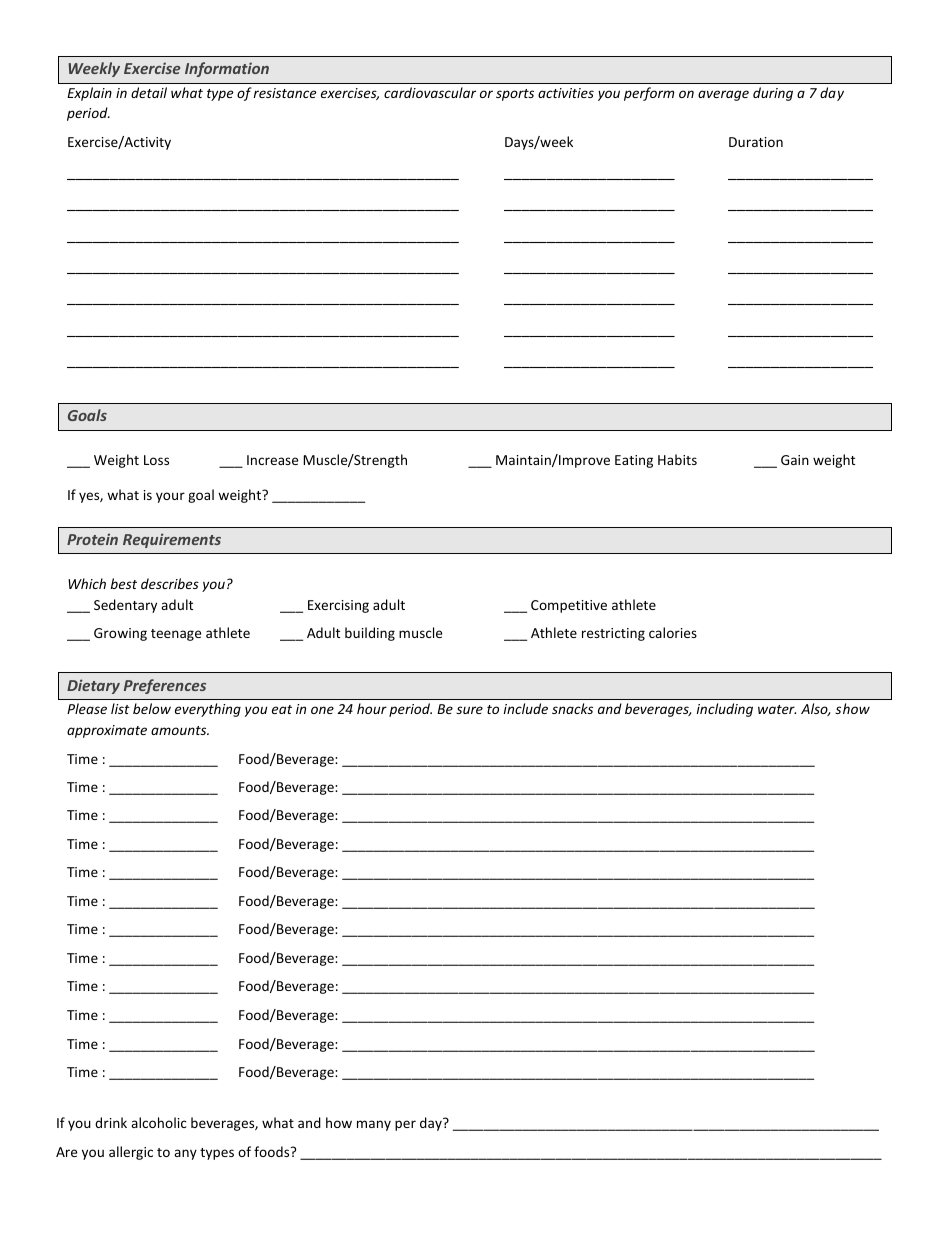  I want to click on building, so click(370, 634).
